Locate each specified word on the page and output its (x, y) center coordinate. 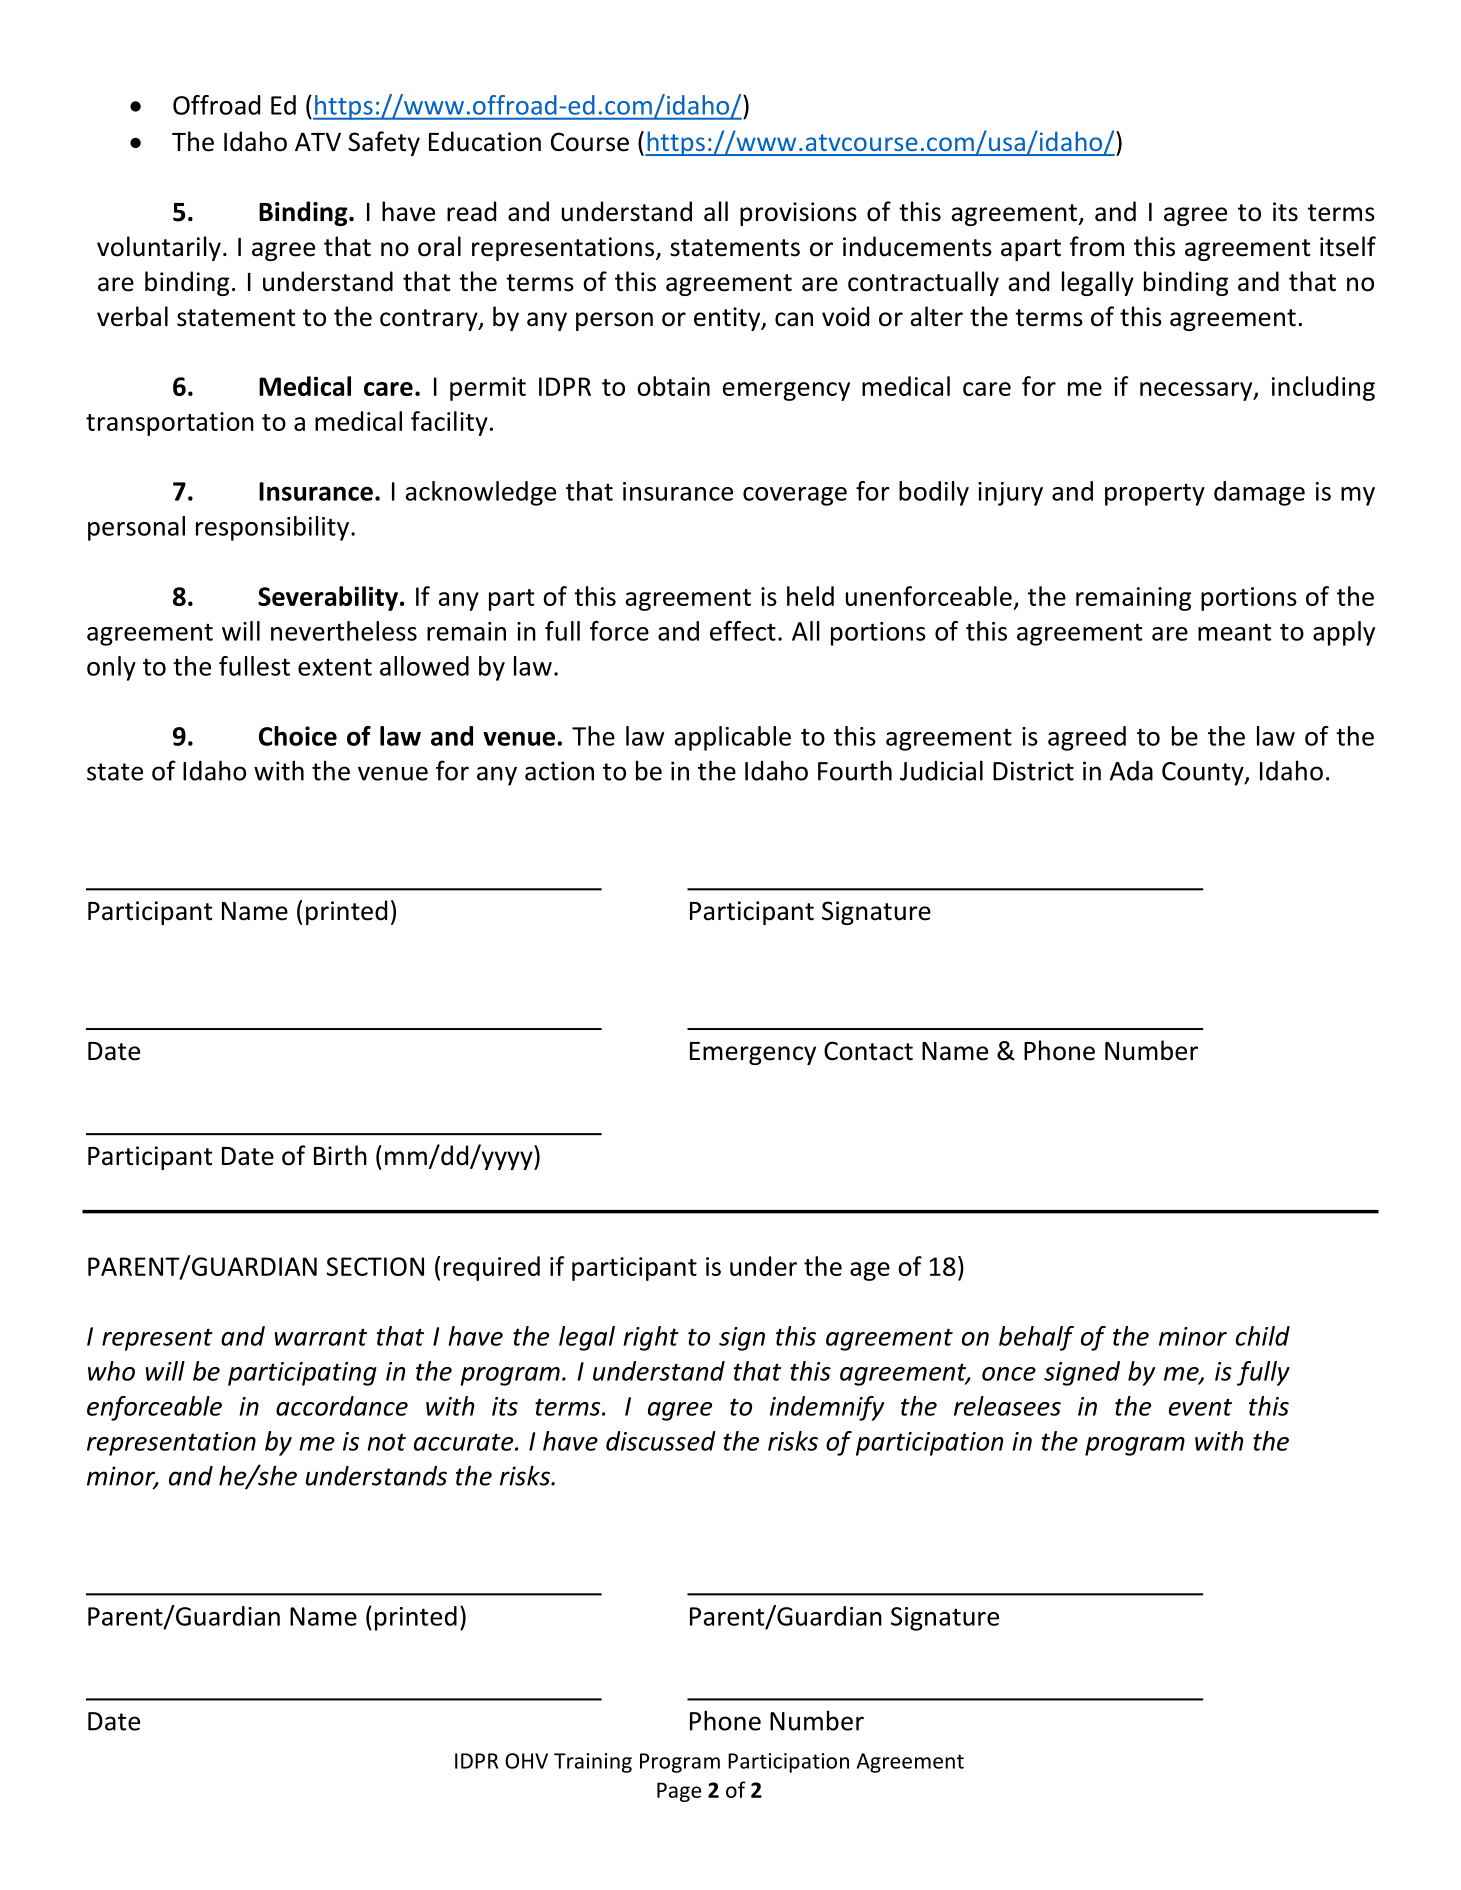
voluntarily (159, 248)
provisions (798, 214)
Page (679, 1792)
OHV (526, 1761)
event (1200, 1407)
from (1097, 246)
